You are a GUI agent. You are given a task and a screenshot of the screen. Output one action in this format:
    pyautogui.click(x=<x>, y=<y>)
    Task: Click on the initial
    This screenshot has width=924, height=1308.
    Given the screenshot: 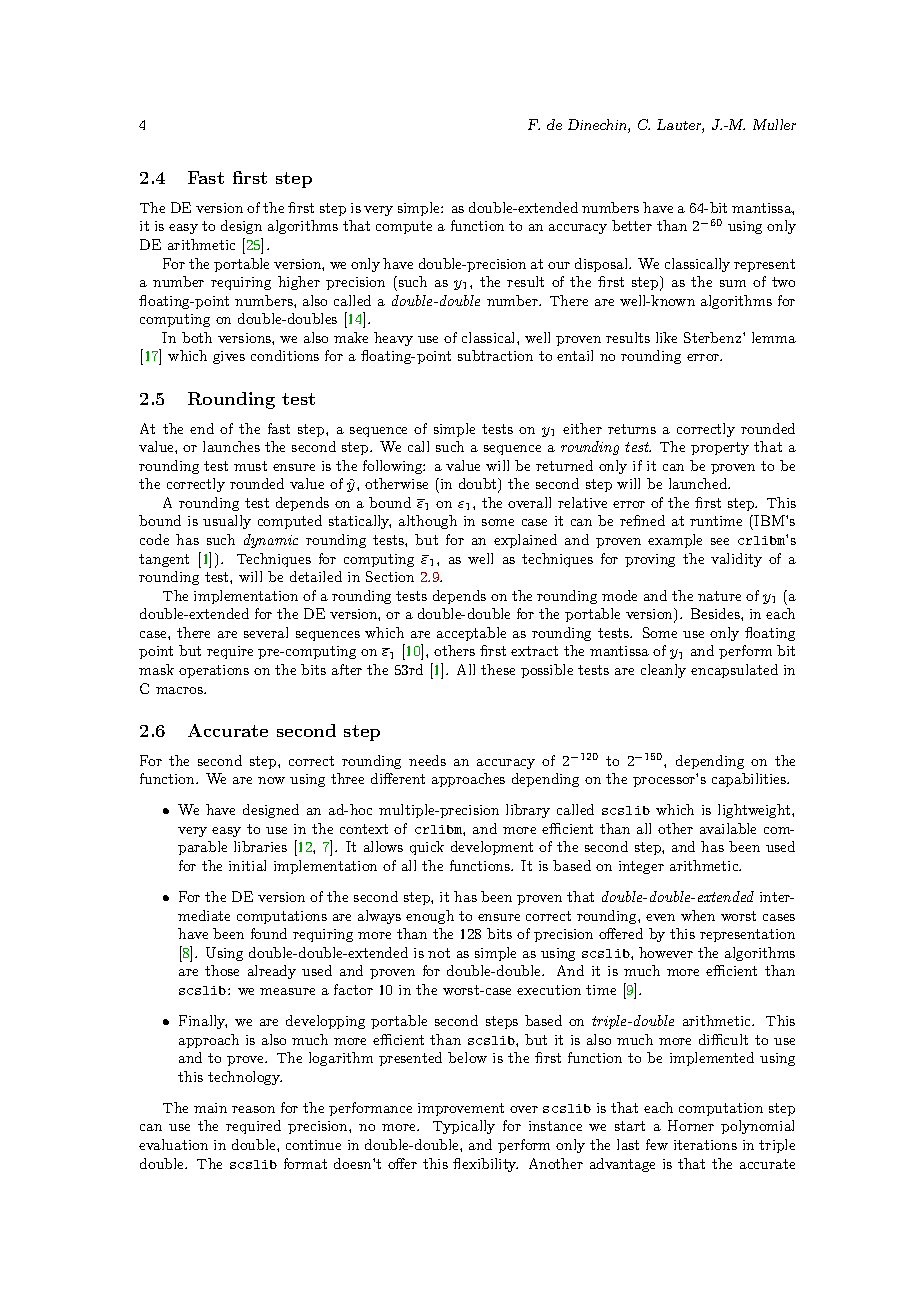 What is the action you would take?
    pyautogui.click(x=247, y=865)
